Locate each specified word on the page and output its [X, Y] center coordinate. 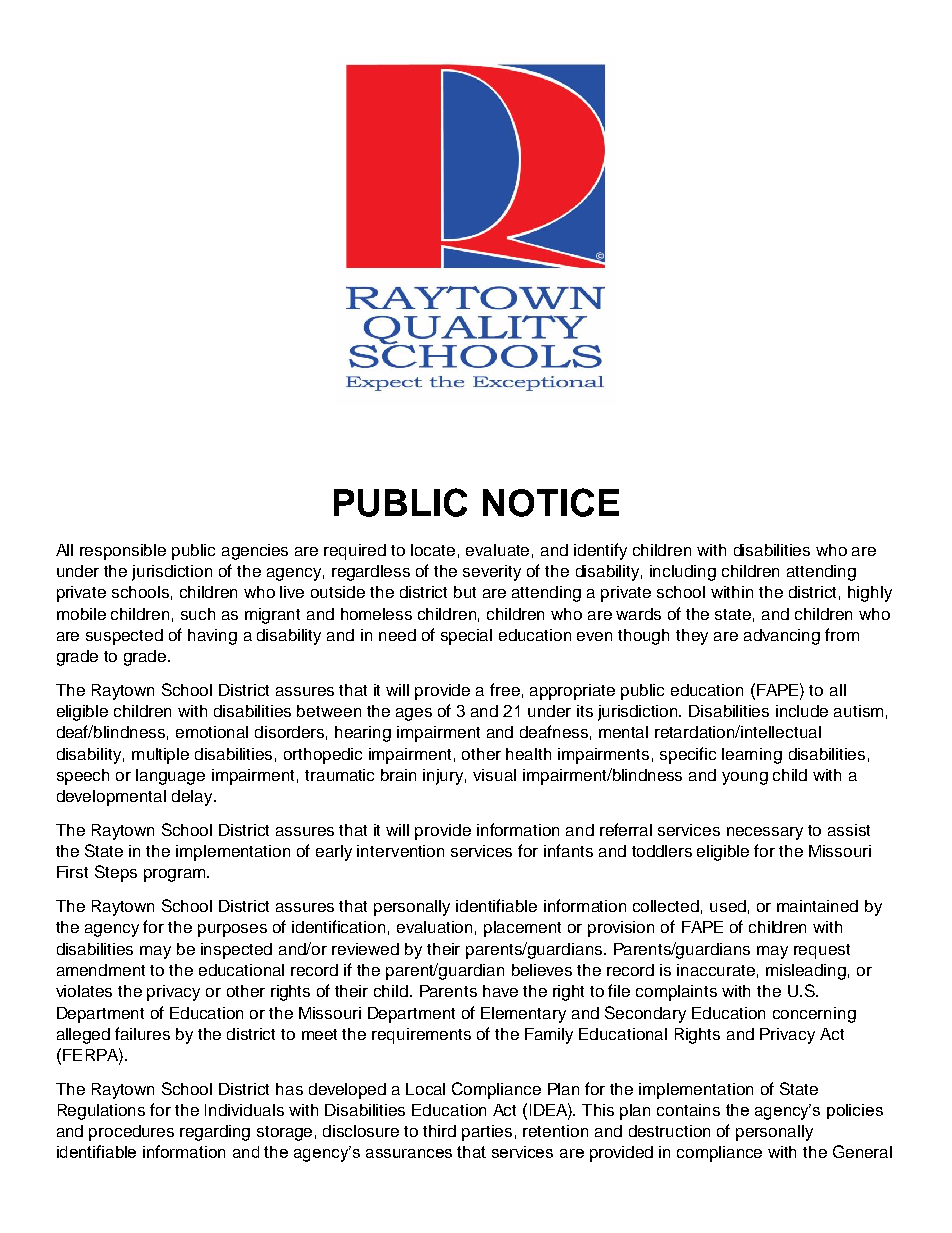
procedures [131, 1133]
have [500, 991]
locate [433, 550]
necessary [765, 833]
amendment [101, 970]
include [802, 711]
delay [193, 798]
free [505, 689]
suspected [124, 637]
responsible [123, 552]
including [683, 573]
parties [487, 1133]
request [822, 951]
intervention [400, 851]
